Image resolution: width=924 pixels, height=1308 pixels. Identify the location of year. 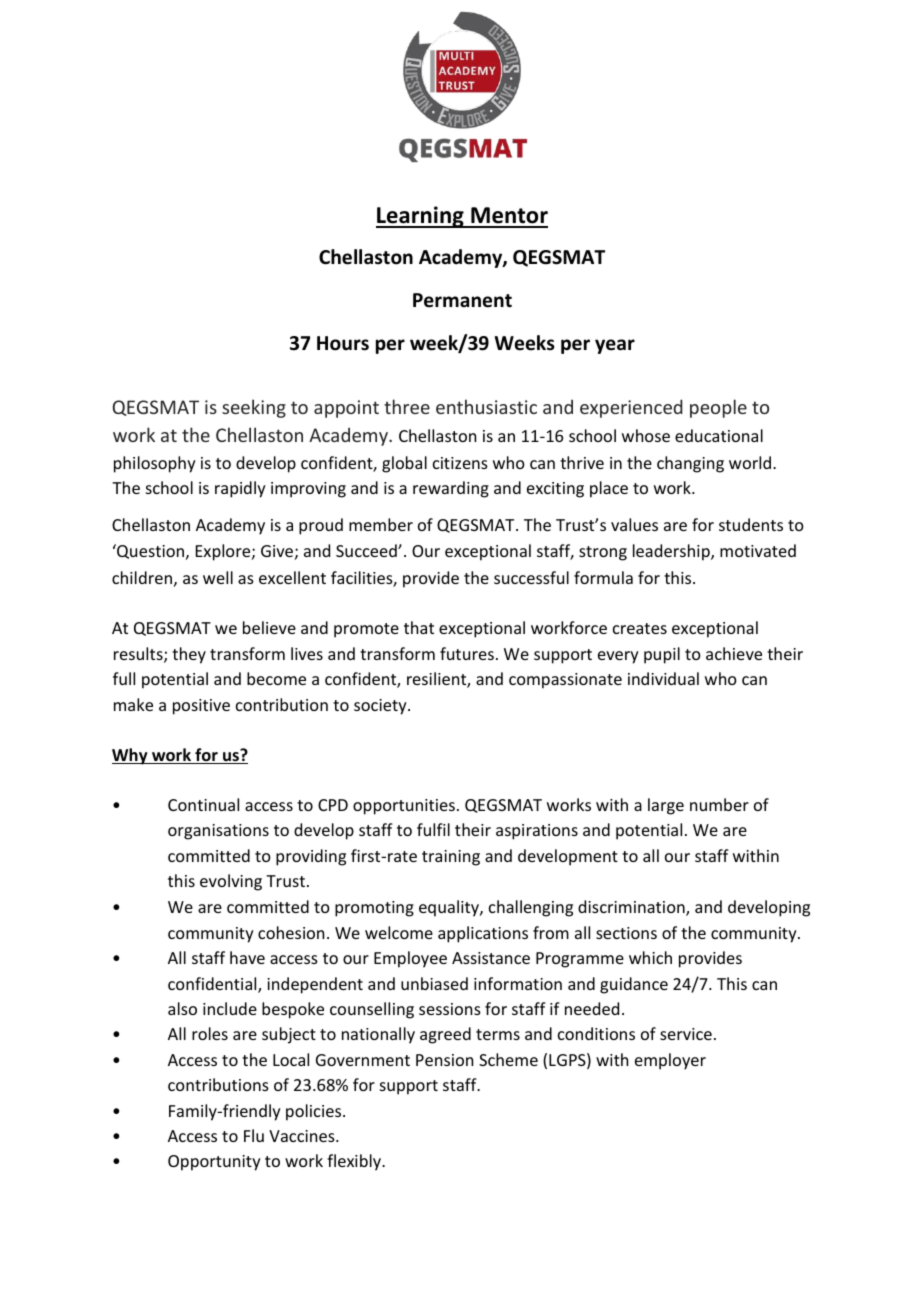
(615, 346).
